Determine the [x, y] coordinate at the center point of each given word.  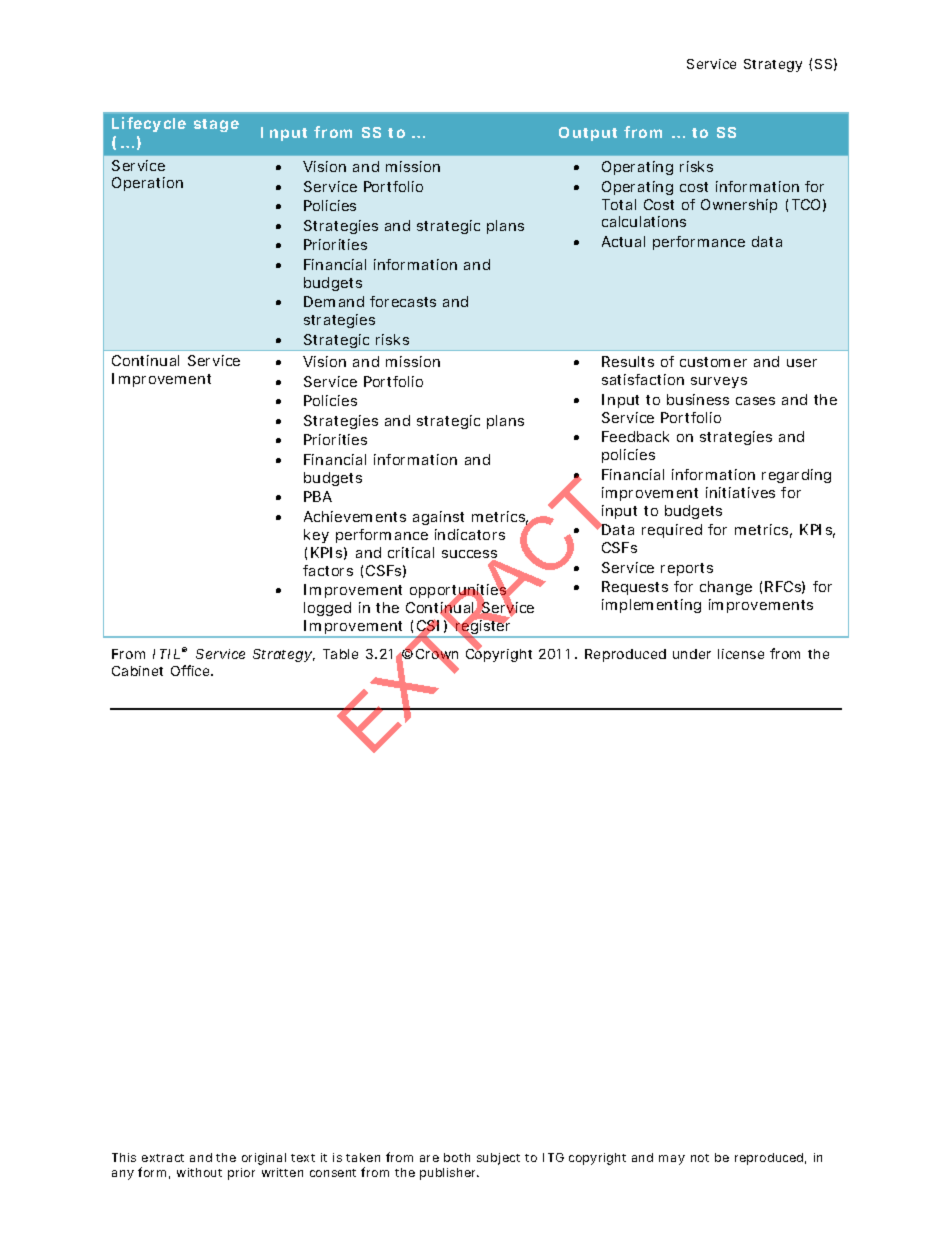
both [457, 1157]
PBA [318, 496]
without [199, 1172]
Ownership [739, 206]
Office [191, 670]
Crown [436, 654]
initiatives [740, 492]
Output [588, 134]
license [741, 654]
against [438, 518]
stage [216, 125]
